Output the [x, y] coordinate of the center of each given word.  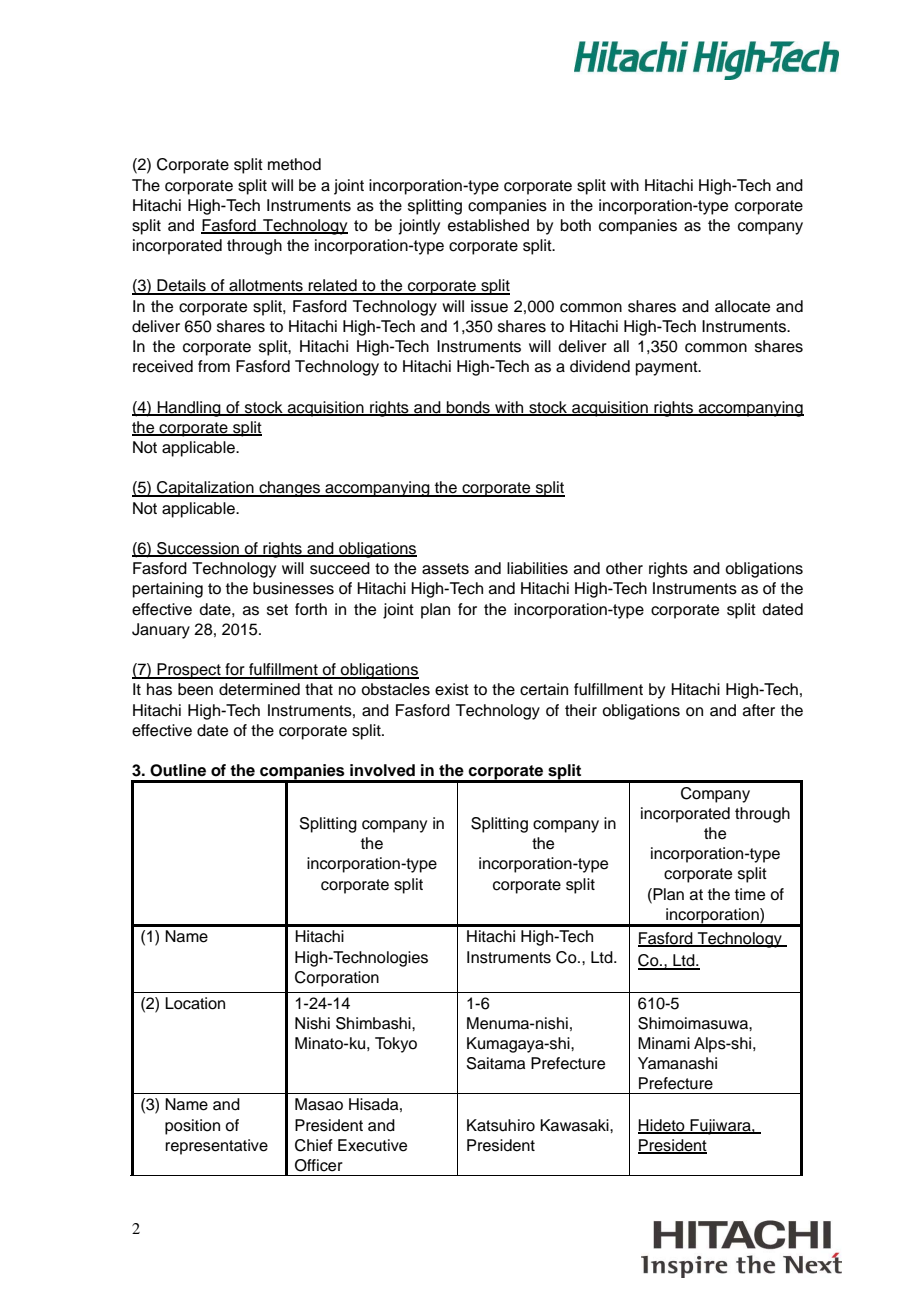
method [294, 164]
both [576, 225]
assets [445, 569]
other [624, 568]
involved [382, 770]
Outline [178, 770]
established [488, 225]
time [750, 894]
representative [216, 1147]
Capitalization [205, 489]
